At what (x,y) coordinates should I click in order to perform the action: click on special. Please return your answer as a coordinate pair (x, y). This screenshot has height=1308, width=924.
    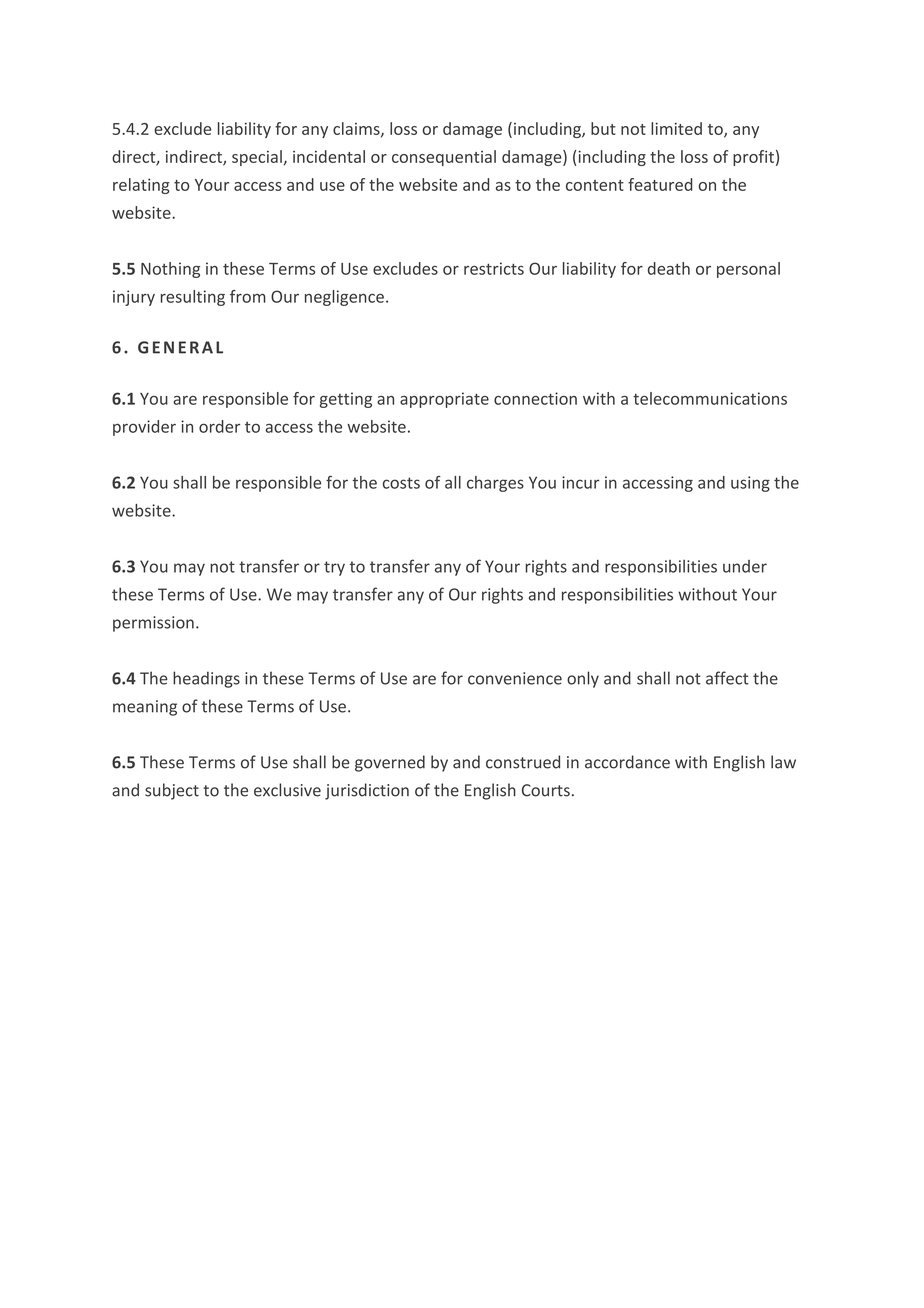
    Looking at the image, I should click on (257, 158).
